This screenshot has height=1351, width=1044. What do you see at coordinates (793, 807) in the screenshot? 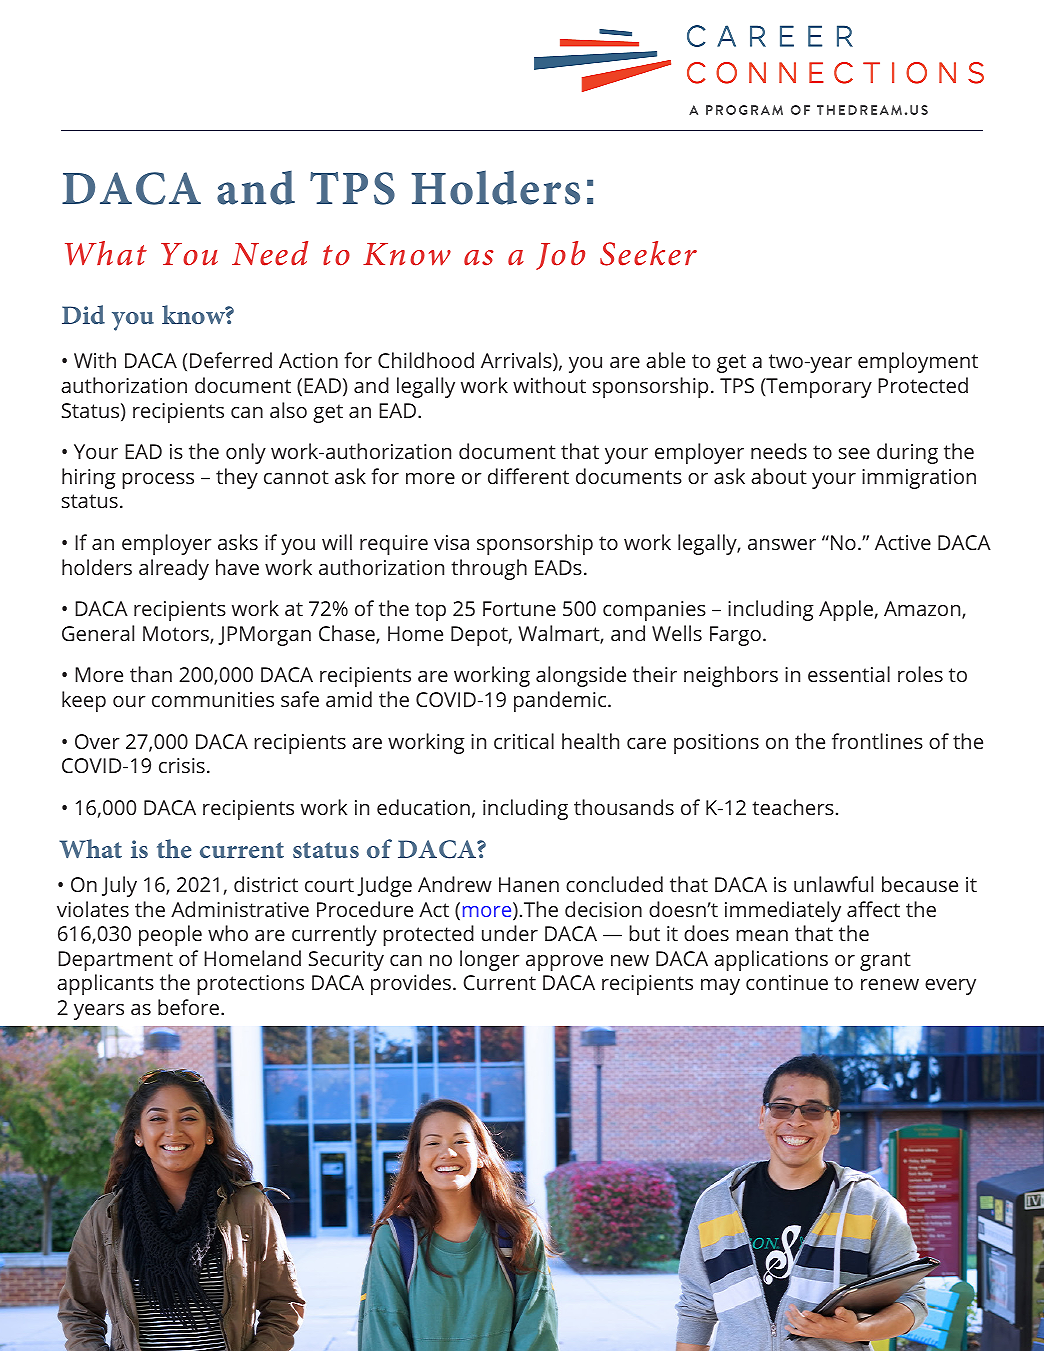
I see `teachers` at bounding box center [793, 807].
